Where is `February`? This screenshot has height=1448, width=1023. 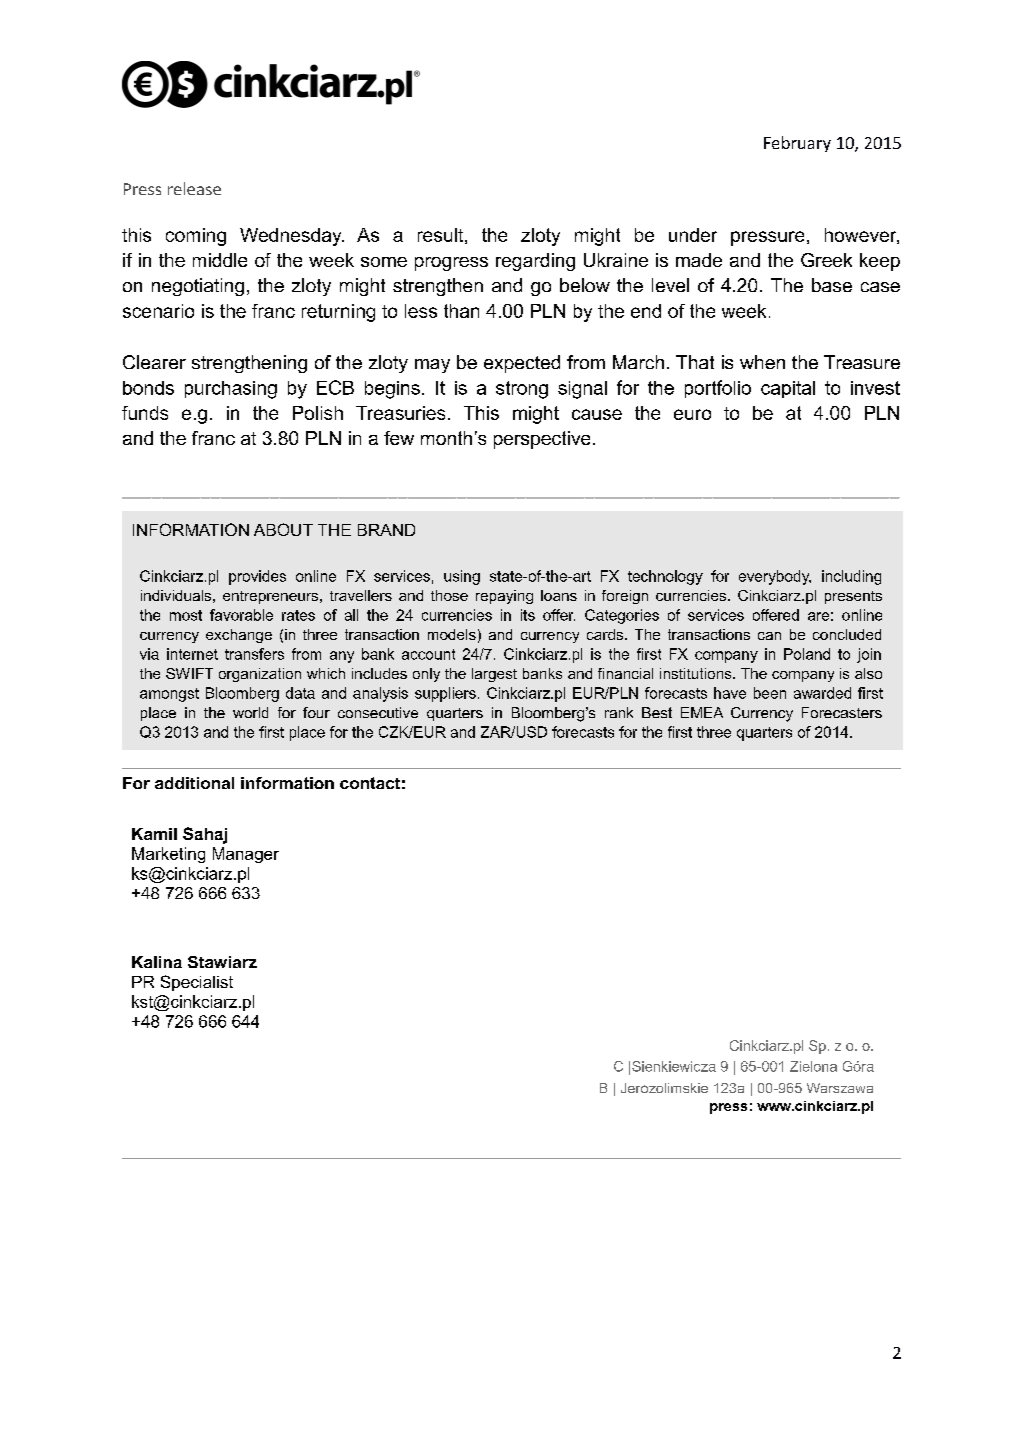 February is located at coordinates (797, 144).
